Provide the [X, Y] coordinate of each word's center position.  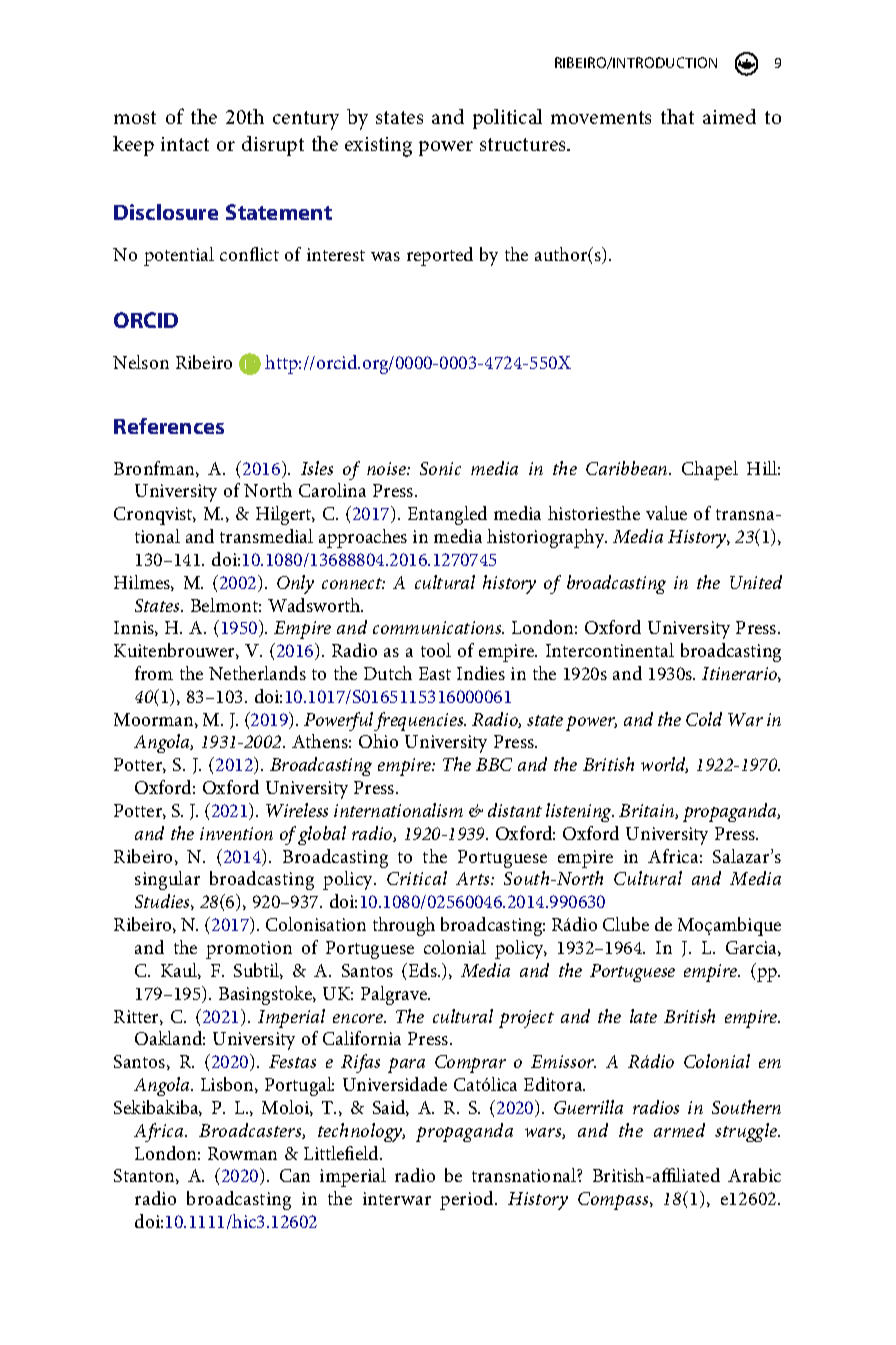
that [677, 116]
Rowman [242, 1153]
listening [580, 812]
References [169, 426]
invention [236, 833]
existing [378, 147]
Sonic [440, 468]
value [666, 513]
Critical [417, 878]
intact [185, 144]
